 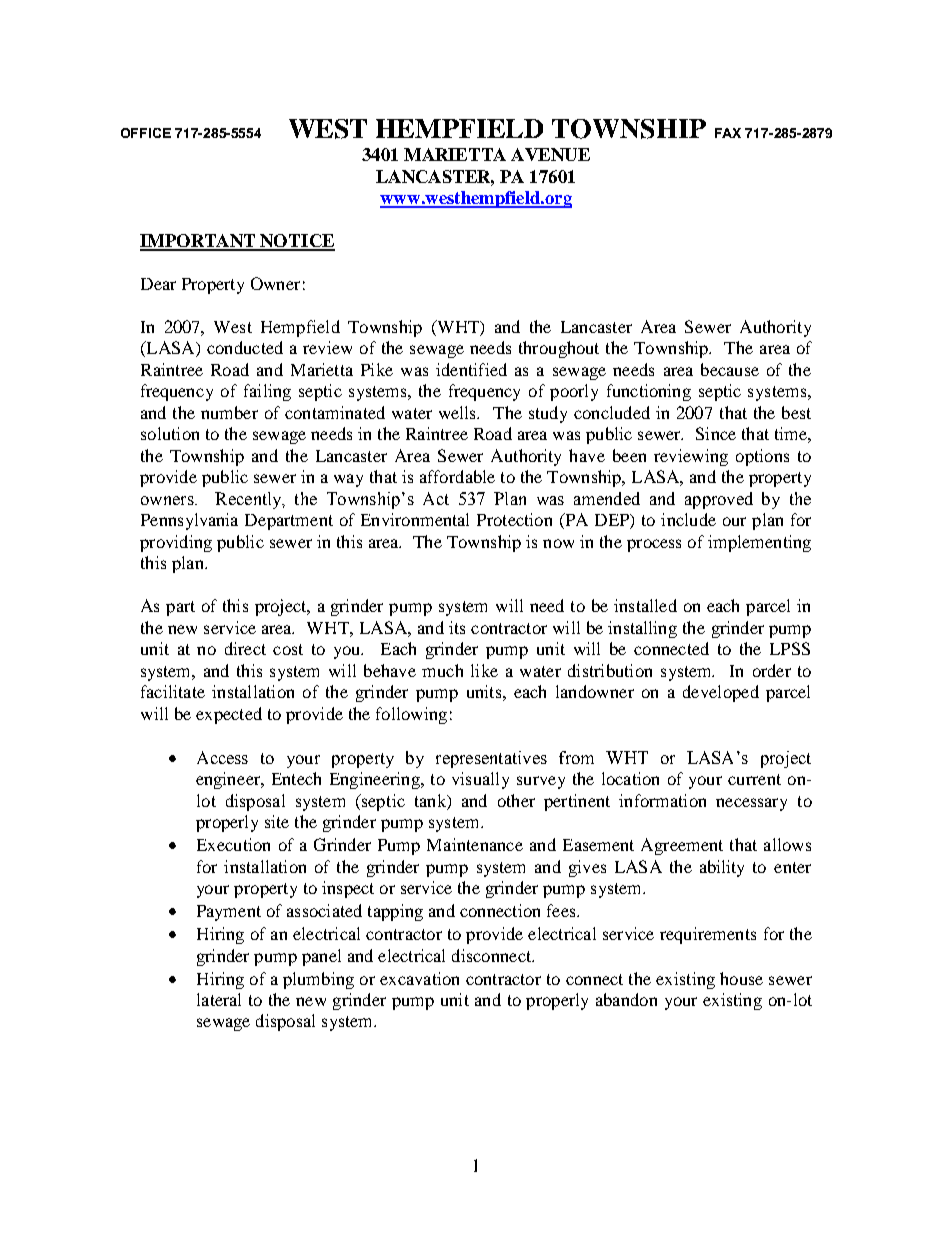 What do you see at coordinates (146, 133) in the screenshot?
I see `OFFICE` at bounding box center [146, 133].
